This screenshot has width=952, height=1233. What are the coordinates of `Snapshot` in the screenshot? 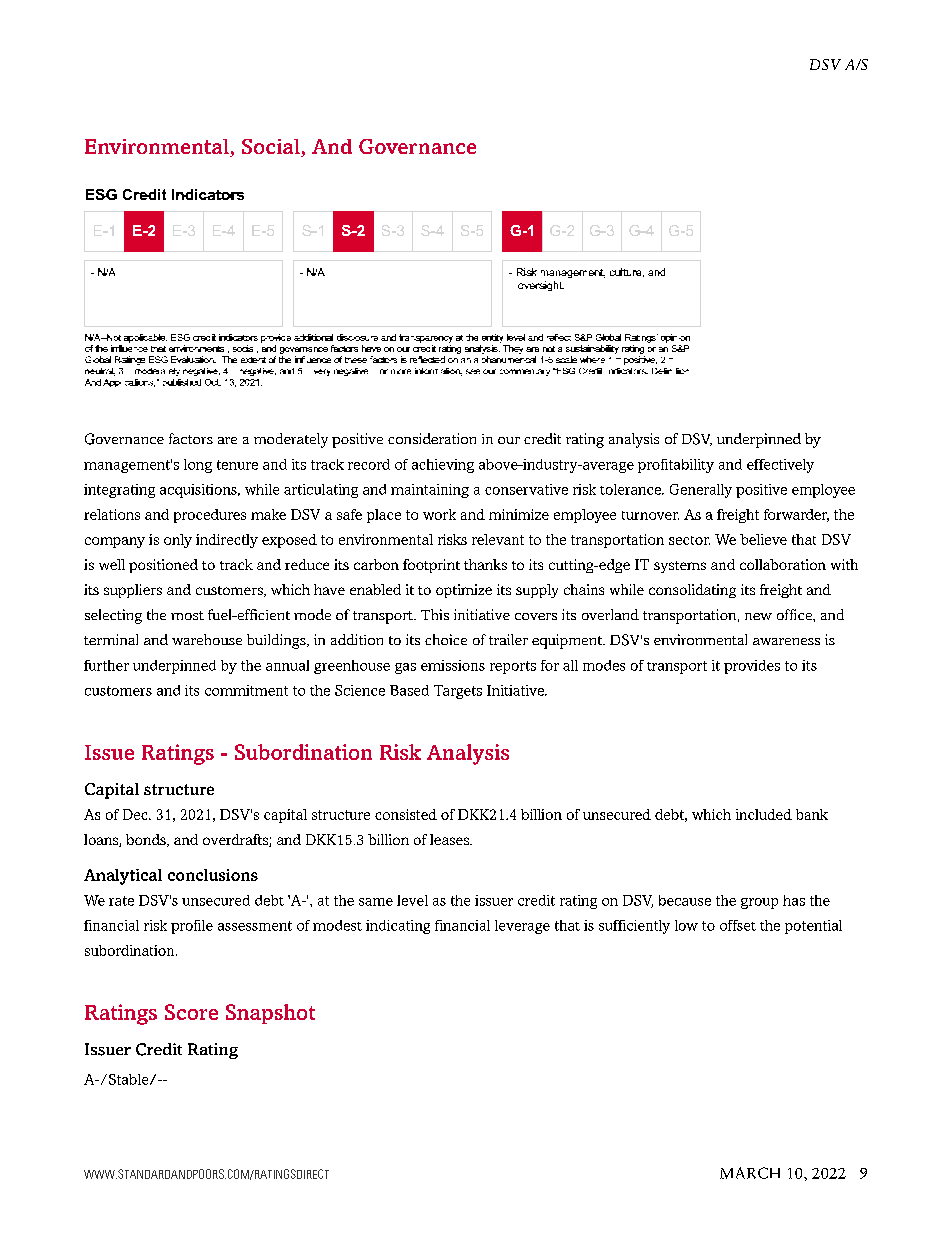 It's located at (270, 1014).
